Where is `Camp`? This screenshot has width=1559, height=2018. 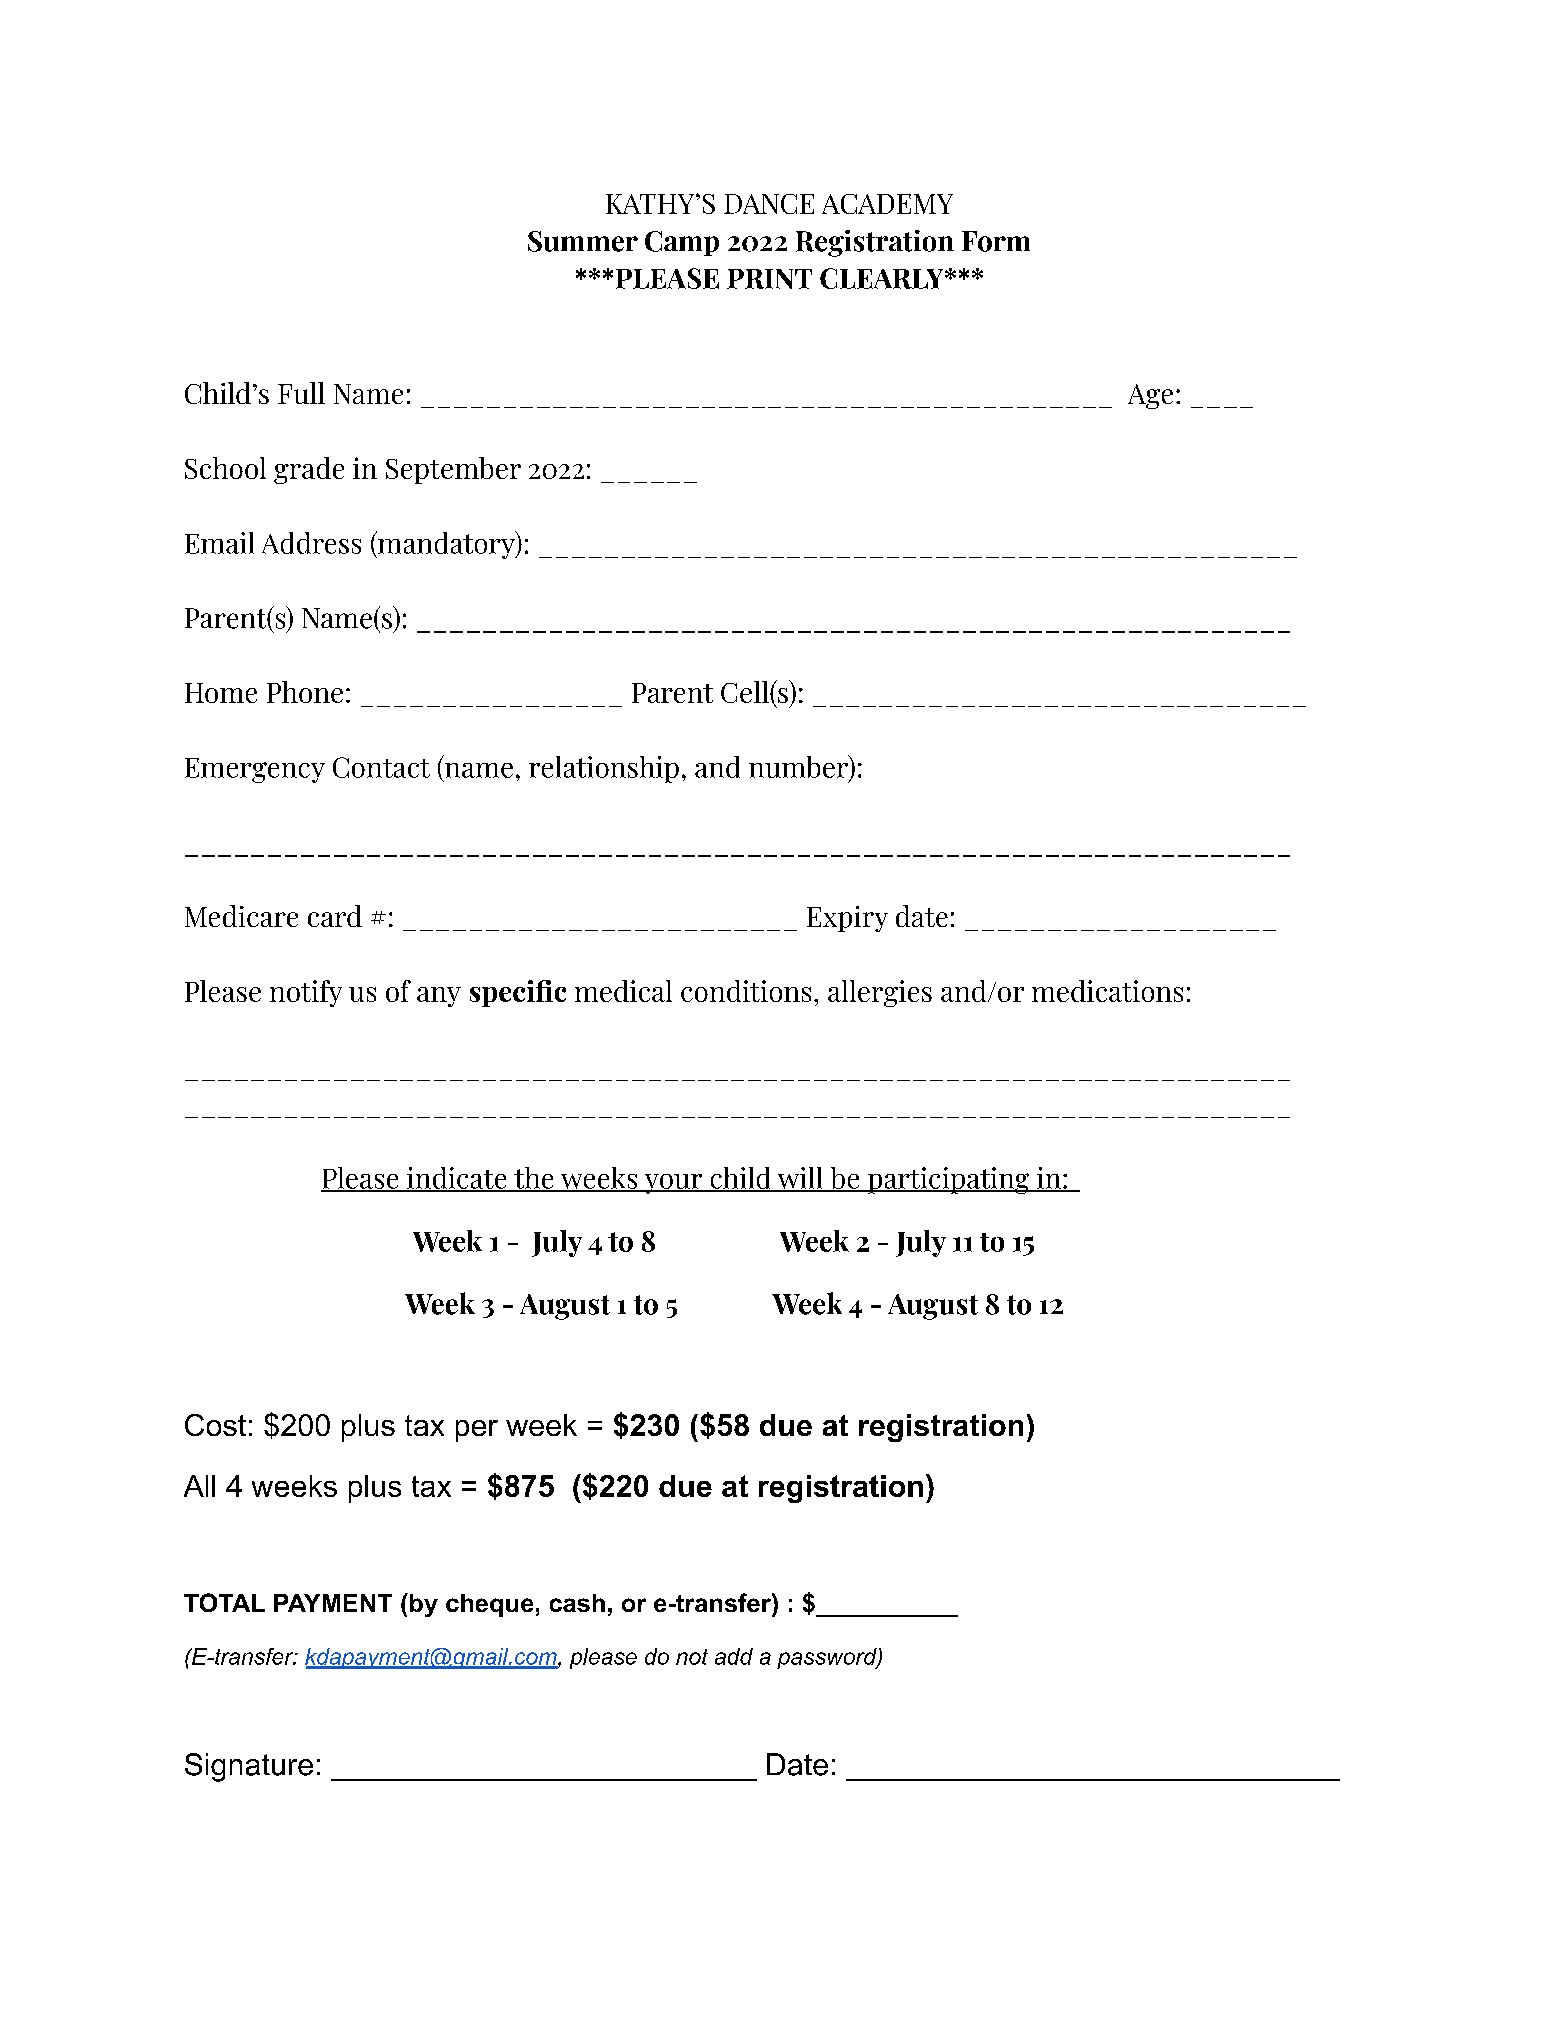
Camp is located at coordinates (682, 243).
